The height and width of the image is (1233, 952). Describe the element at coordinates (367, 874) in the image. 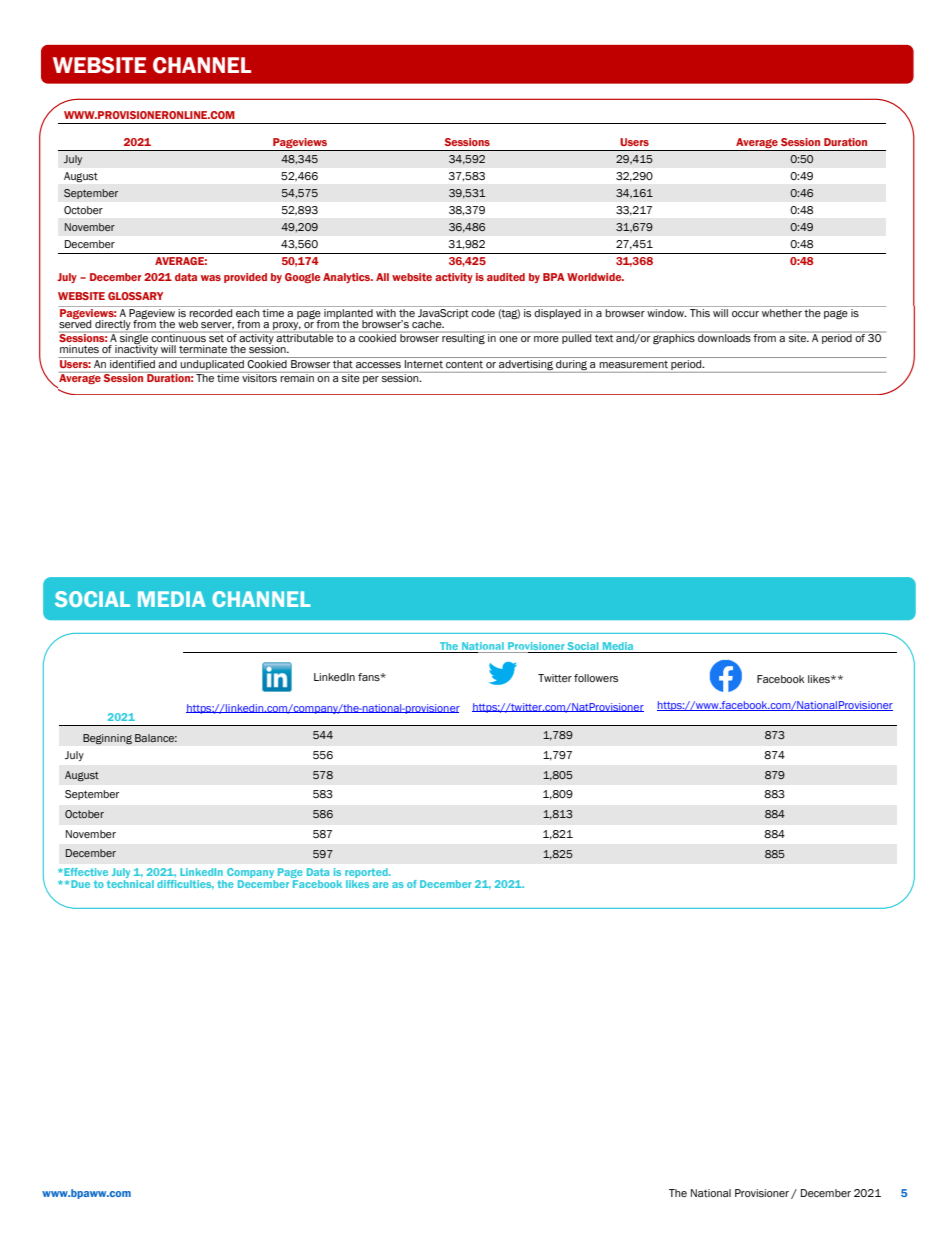

I see `reported` at that location.
